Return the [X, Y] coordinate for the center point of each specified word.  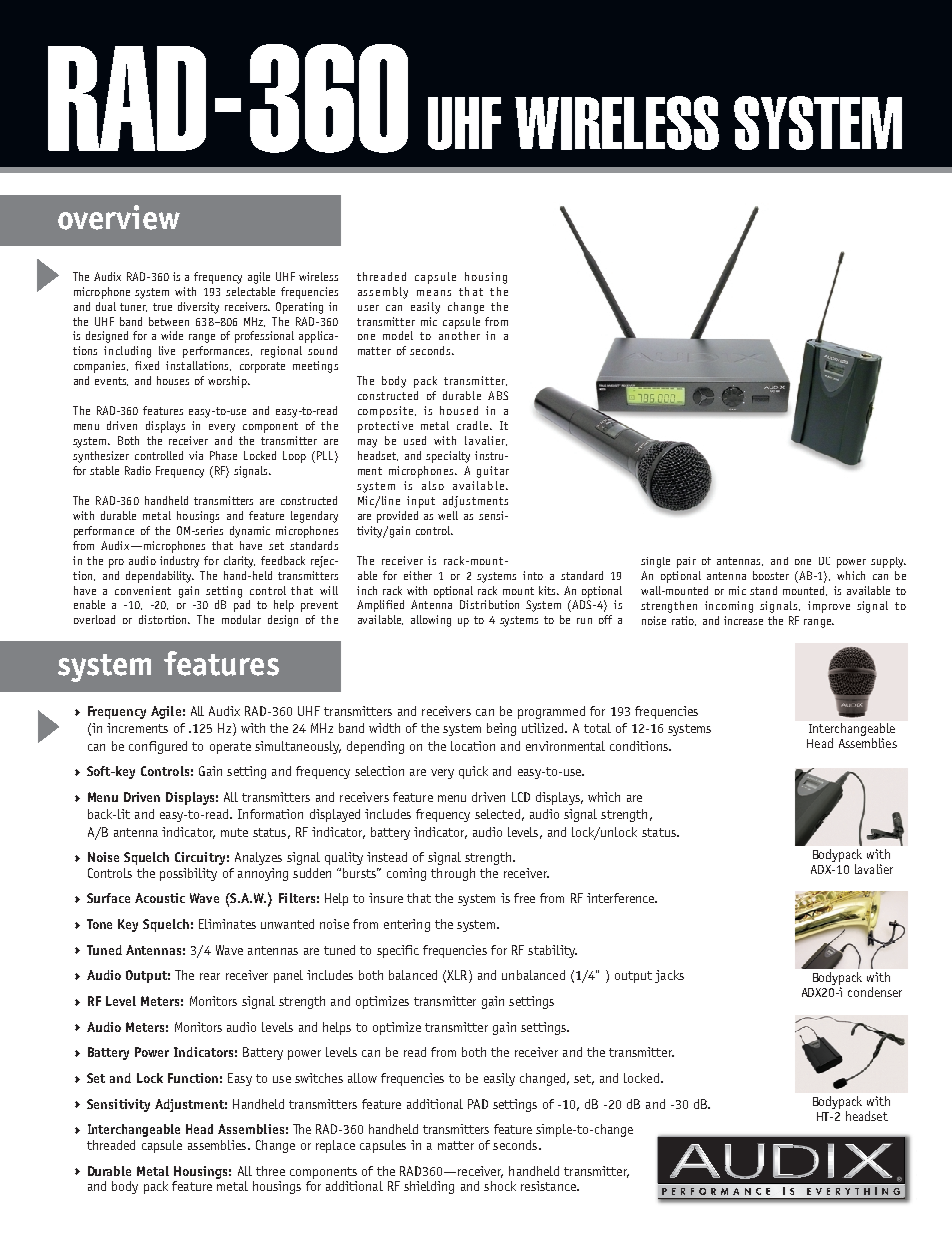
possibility [188, 874]
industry [179, 562]
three [270, 1171]
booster [771, 575]
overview [119, 217]
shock [500, 1186]
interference [622, 898]
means [434, 293]
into [533, 575]
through [453, 874]
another [459, 335]
